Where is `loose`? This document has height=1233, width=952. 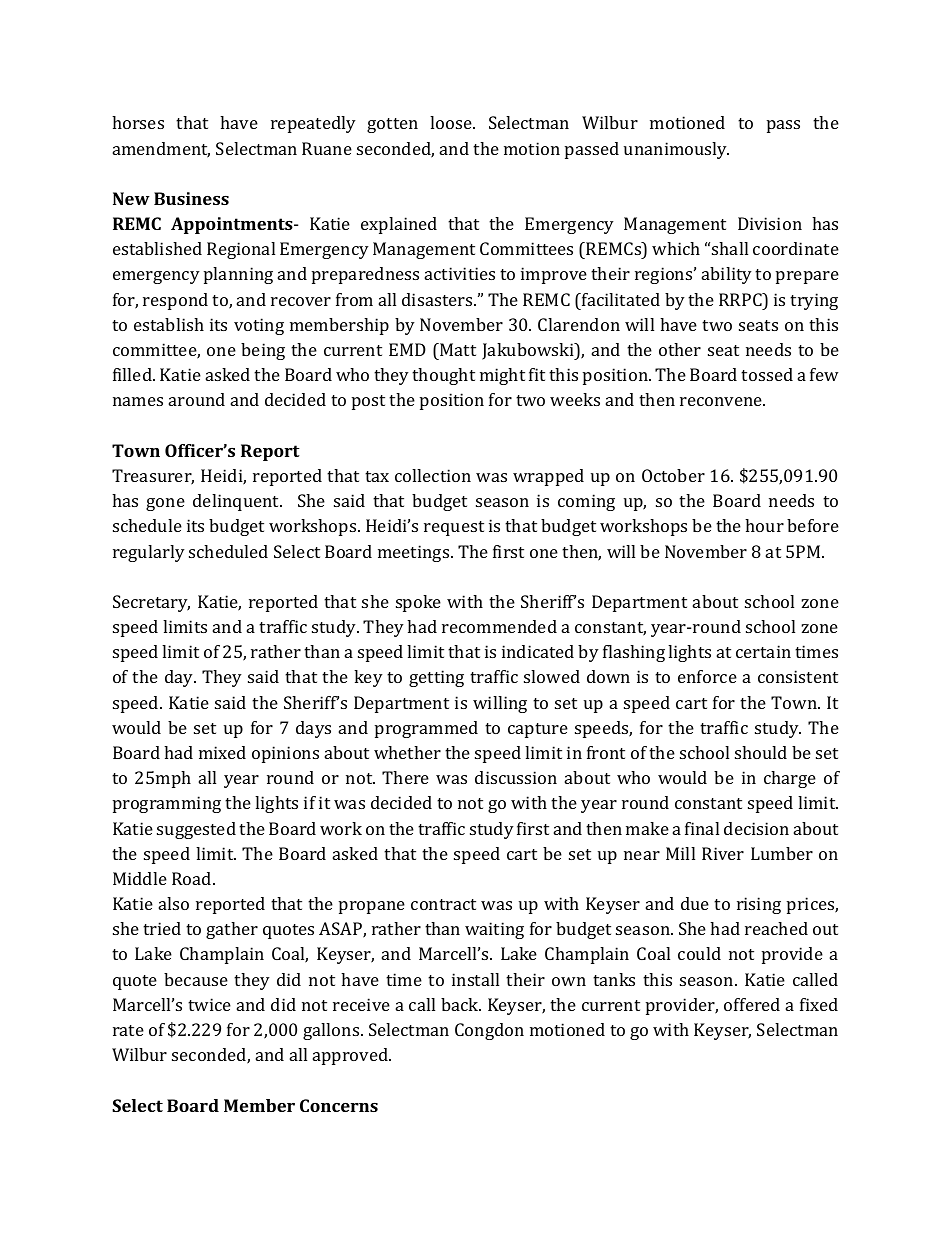 loose is located at coordinates (452, 122).
